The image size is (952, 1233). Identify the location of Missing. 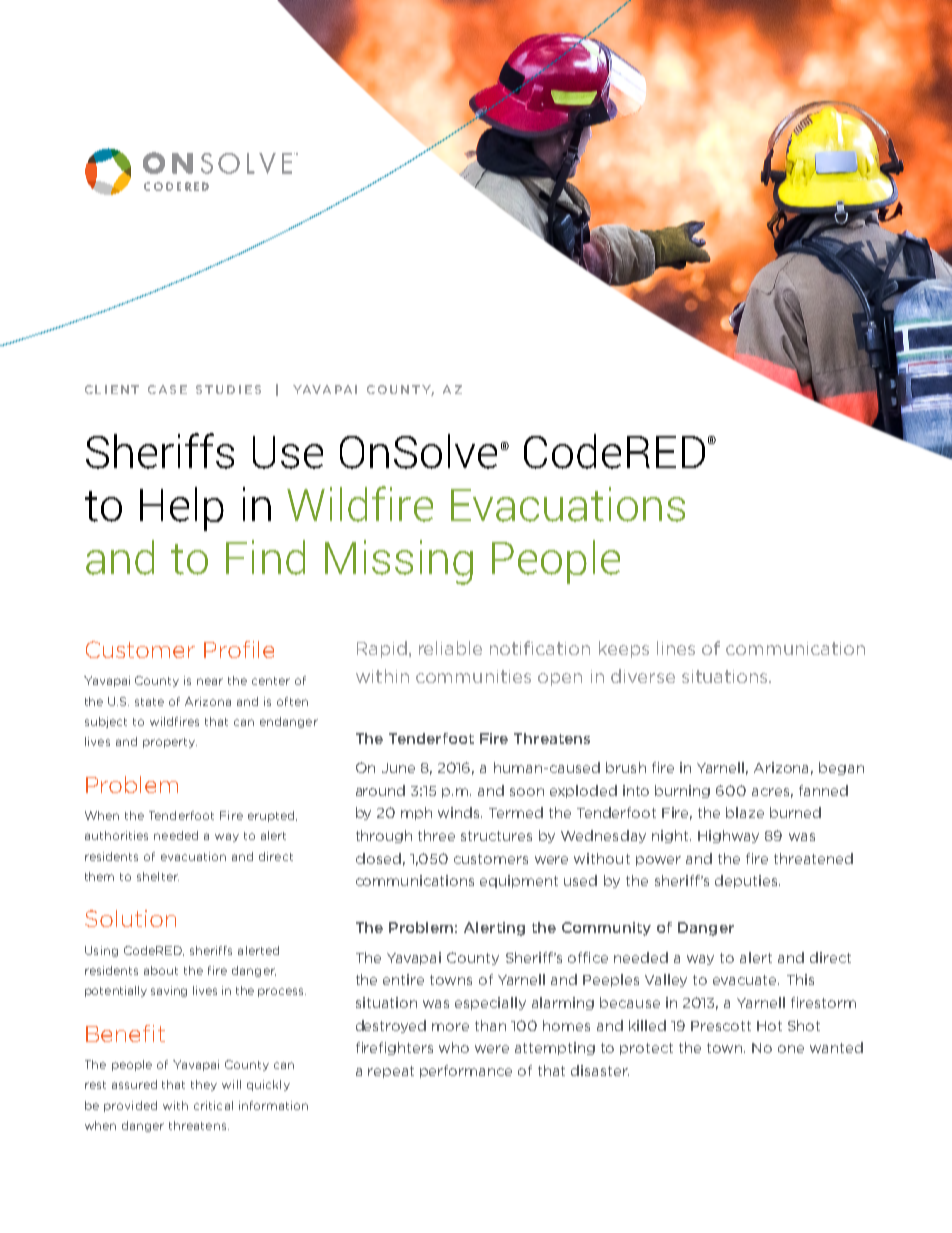
(399, 562).
